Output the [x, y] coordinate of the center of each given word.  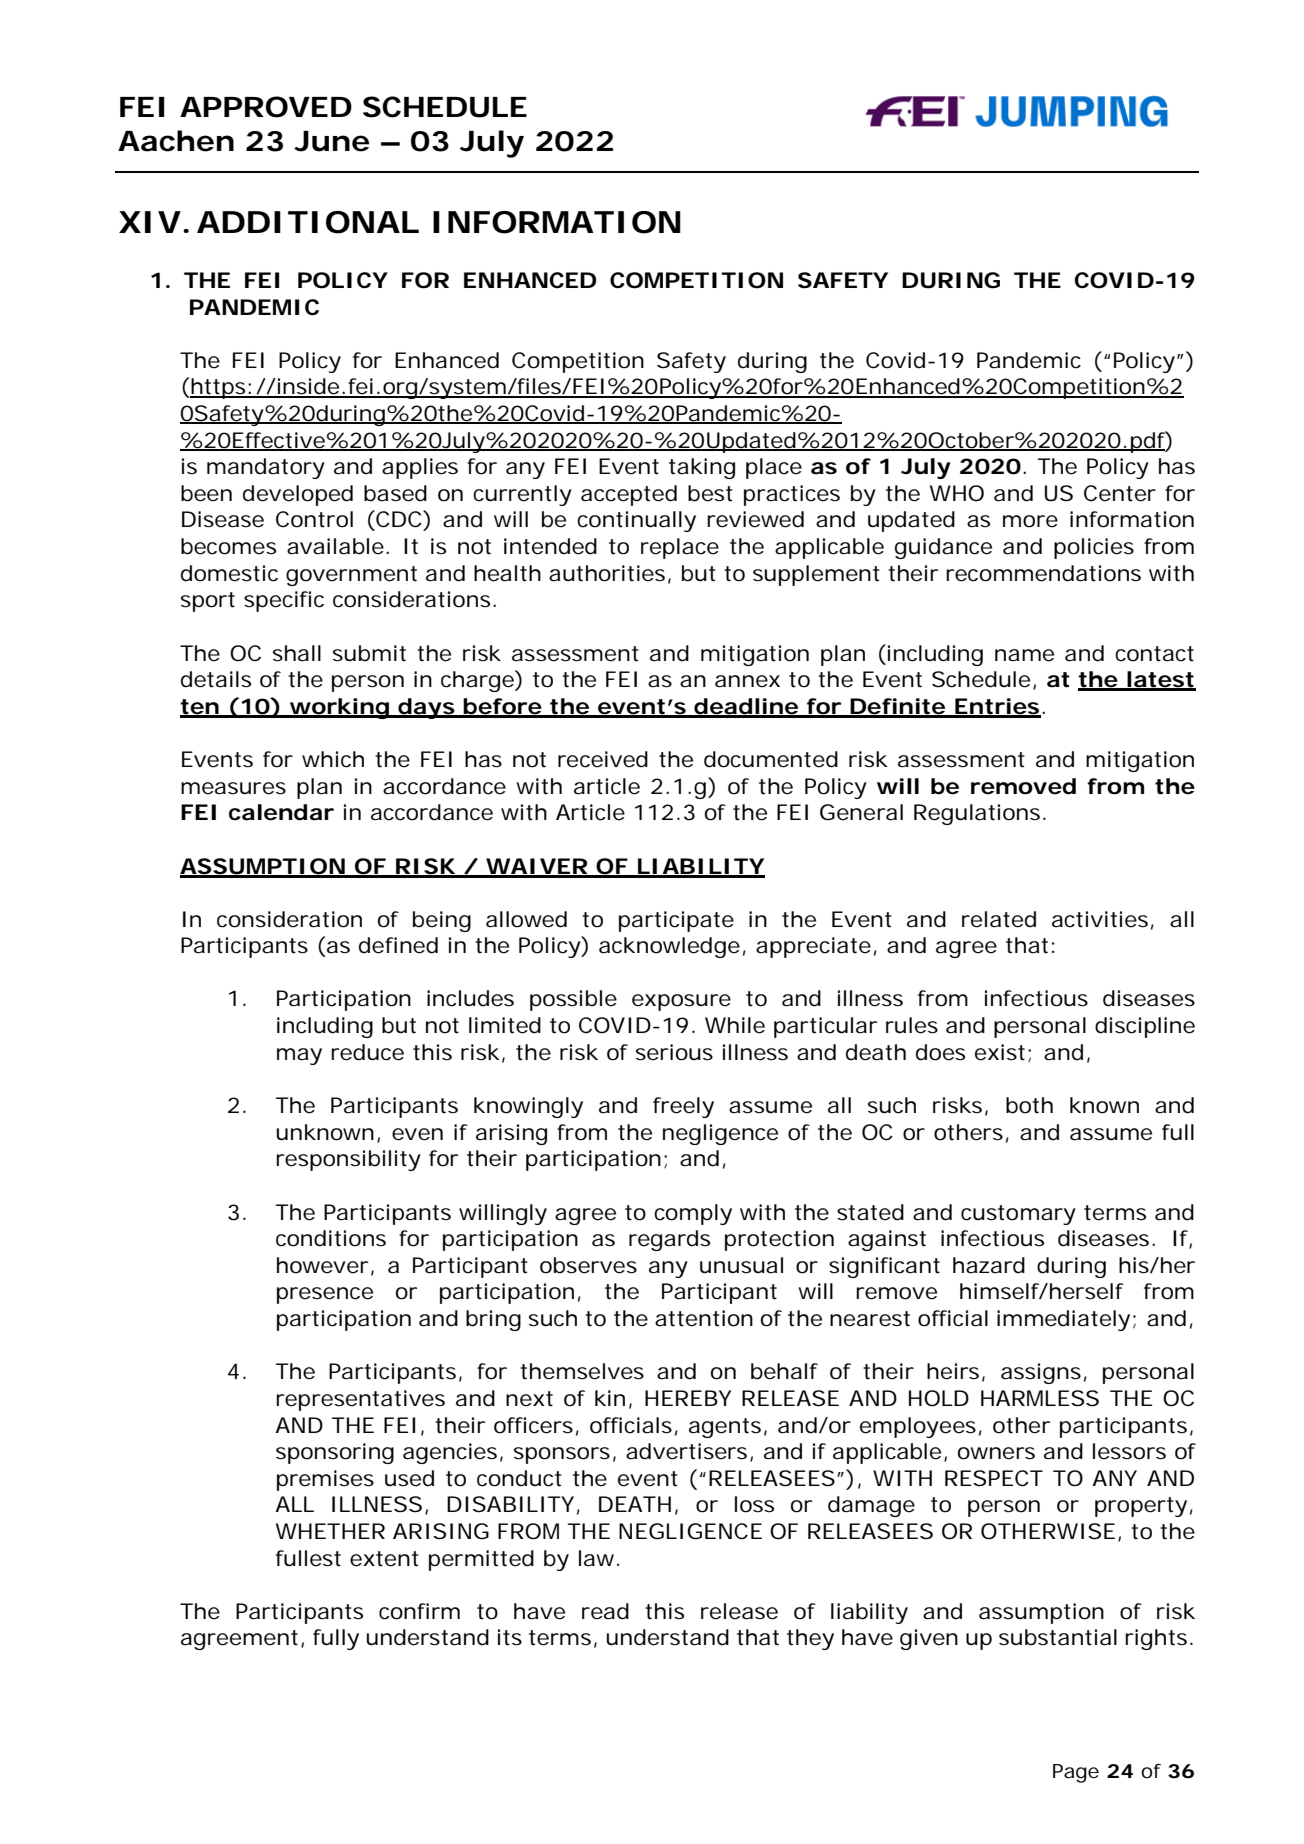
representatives [360, 1400]
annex [747, 681]
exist [1000, 1052]
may [299, 1056]
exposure [681, 1002]
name [1024, 655]
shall [297, 653]
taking [702, 468]
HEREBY [688, 1398]
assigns [1041, 1373]
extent [384, 1559]
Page [1076, 1773]
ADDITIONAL [307, 222]
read [605, 1611]
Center [1120, 493]
